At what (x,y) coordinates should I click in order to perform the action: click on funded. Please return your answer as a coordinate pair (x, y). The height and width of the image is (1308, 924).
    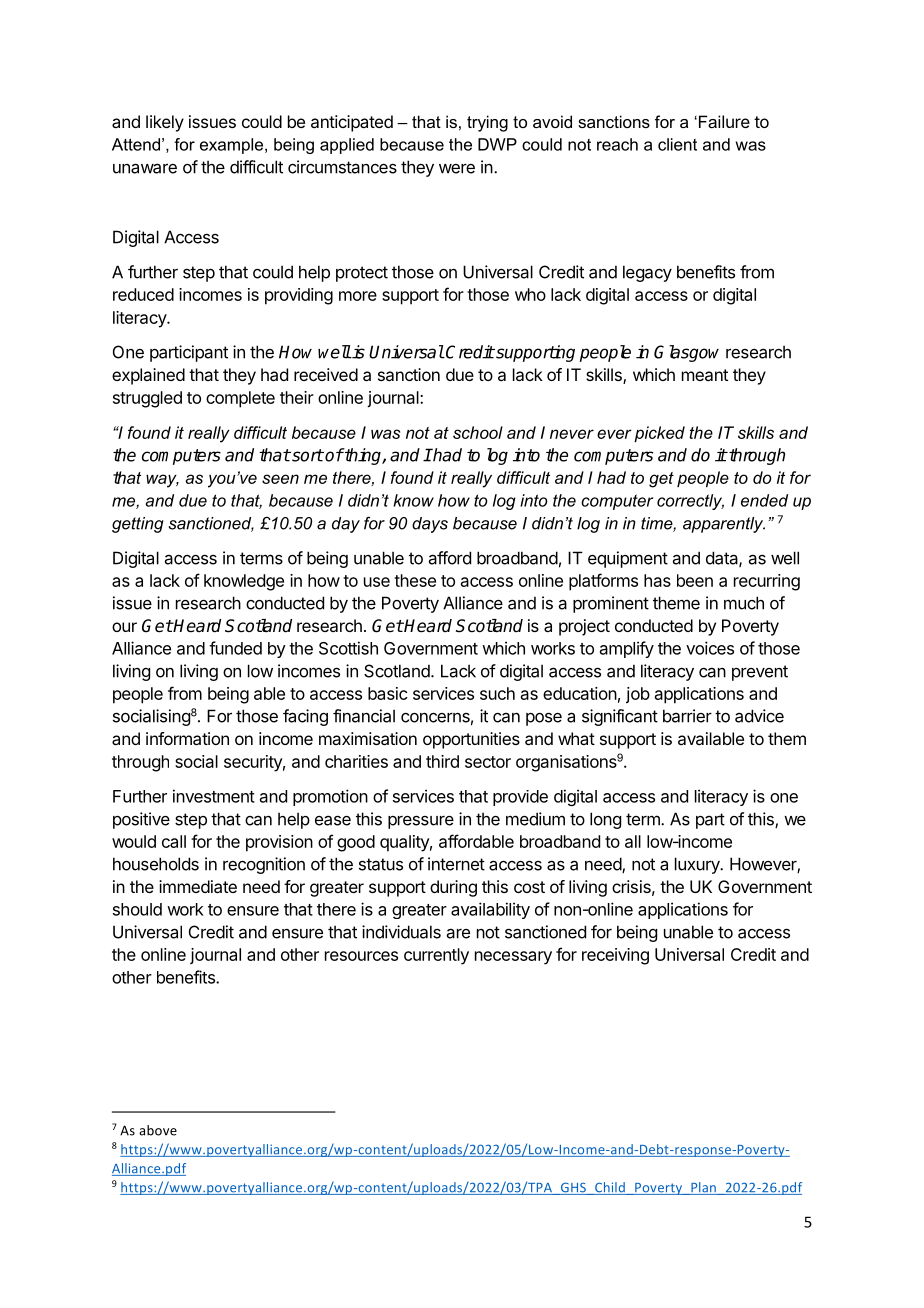
    Looking at the image, I should click on (235, 648).
